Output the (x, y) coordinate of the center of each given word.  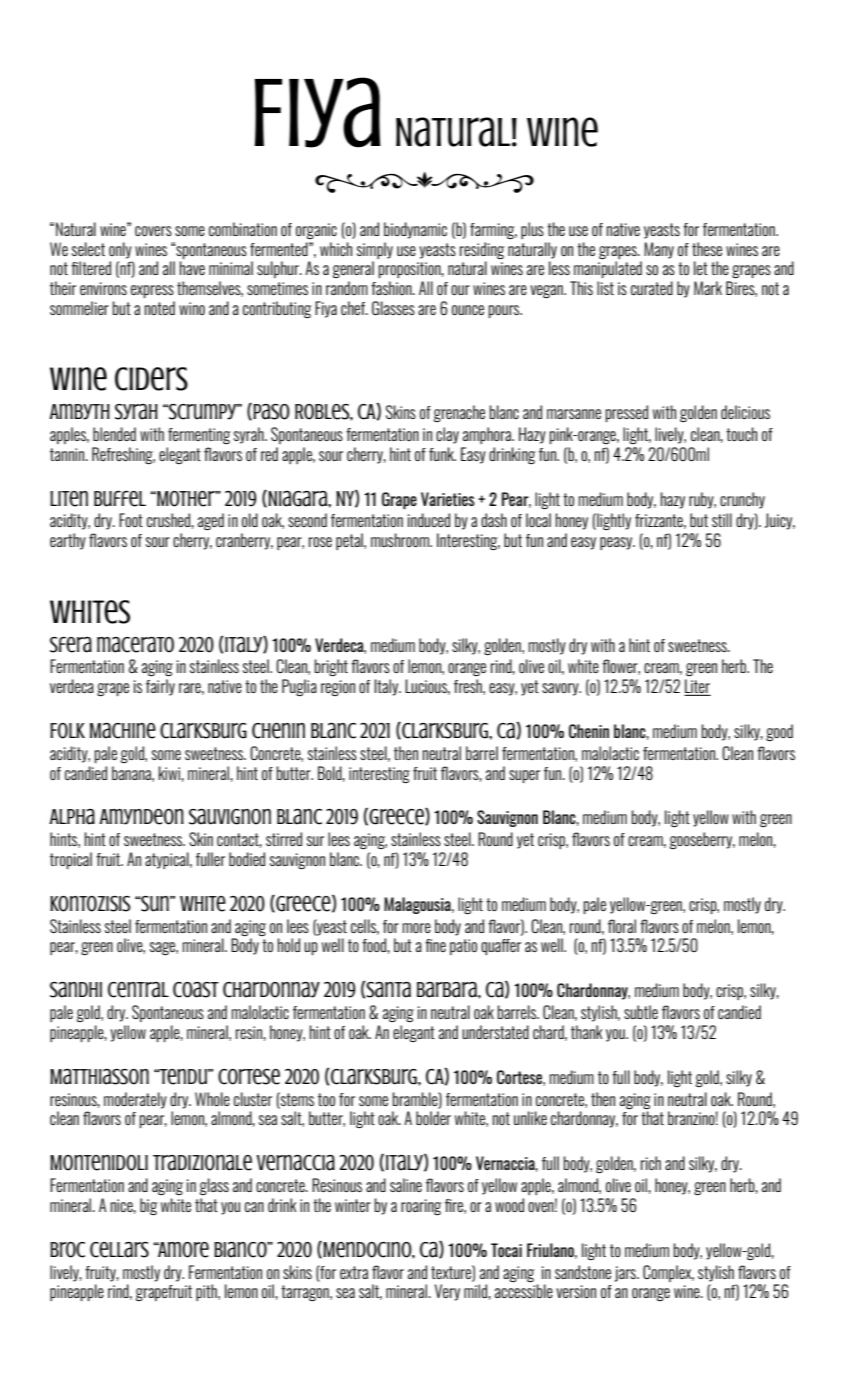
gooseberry (702, 840)
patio (463, 947)
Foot (131, 520)
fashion (392, 288)
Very (447, 1292)
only (120, 250)
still (722, 520)
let (701, 268)
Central (138, 990)
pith (207, 1292)
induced (429, 520)
